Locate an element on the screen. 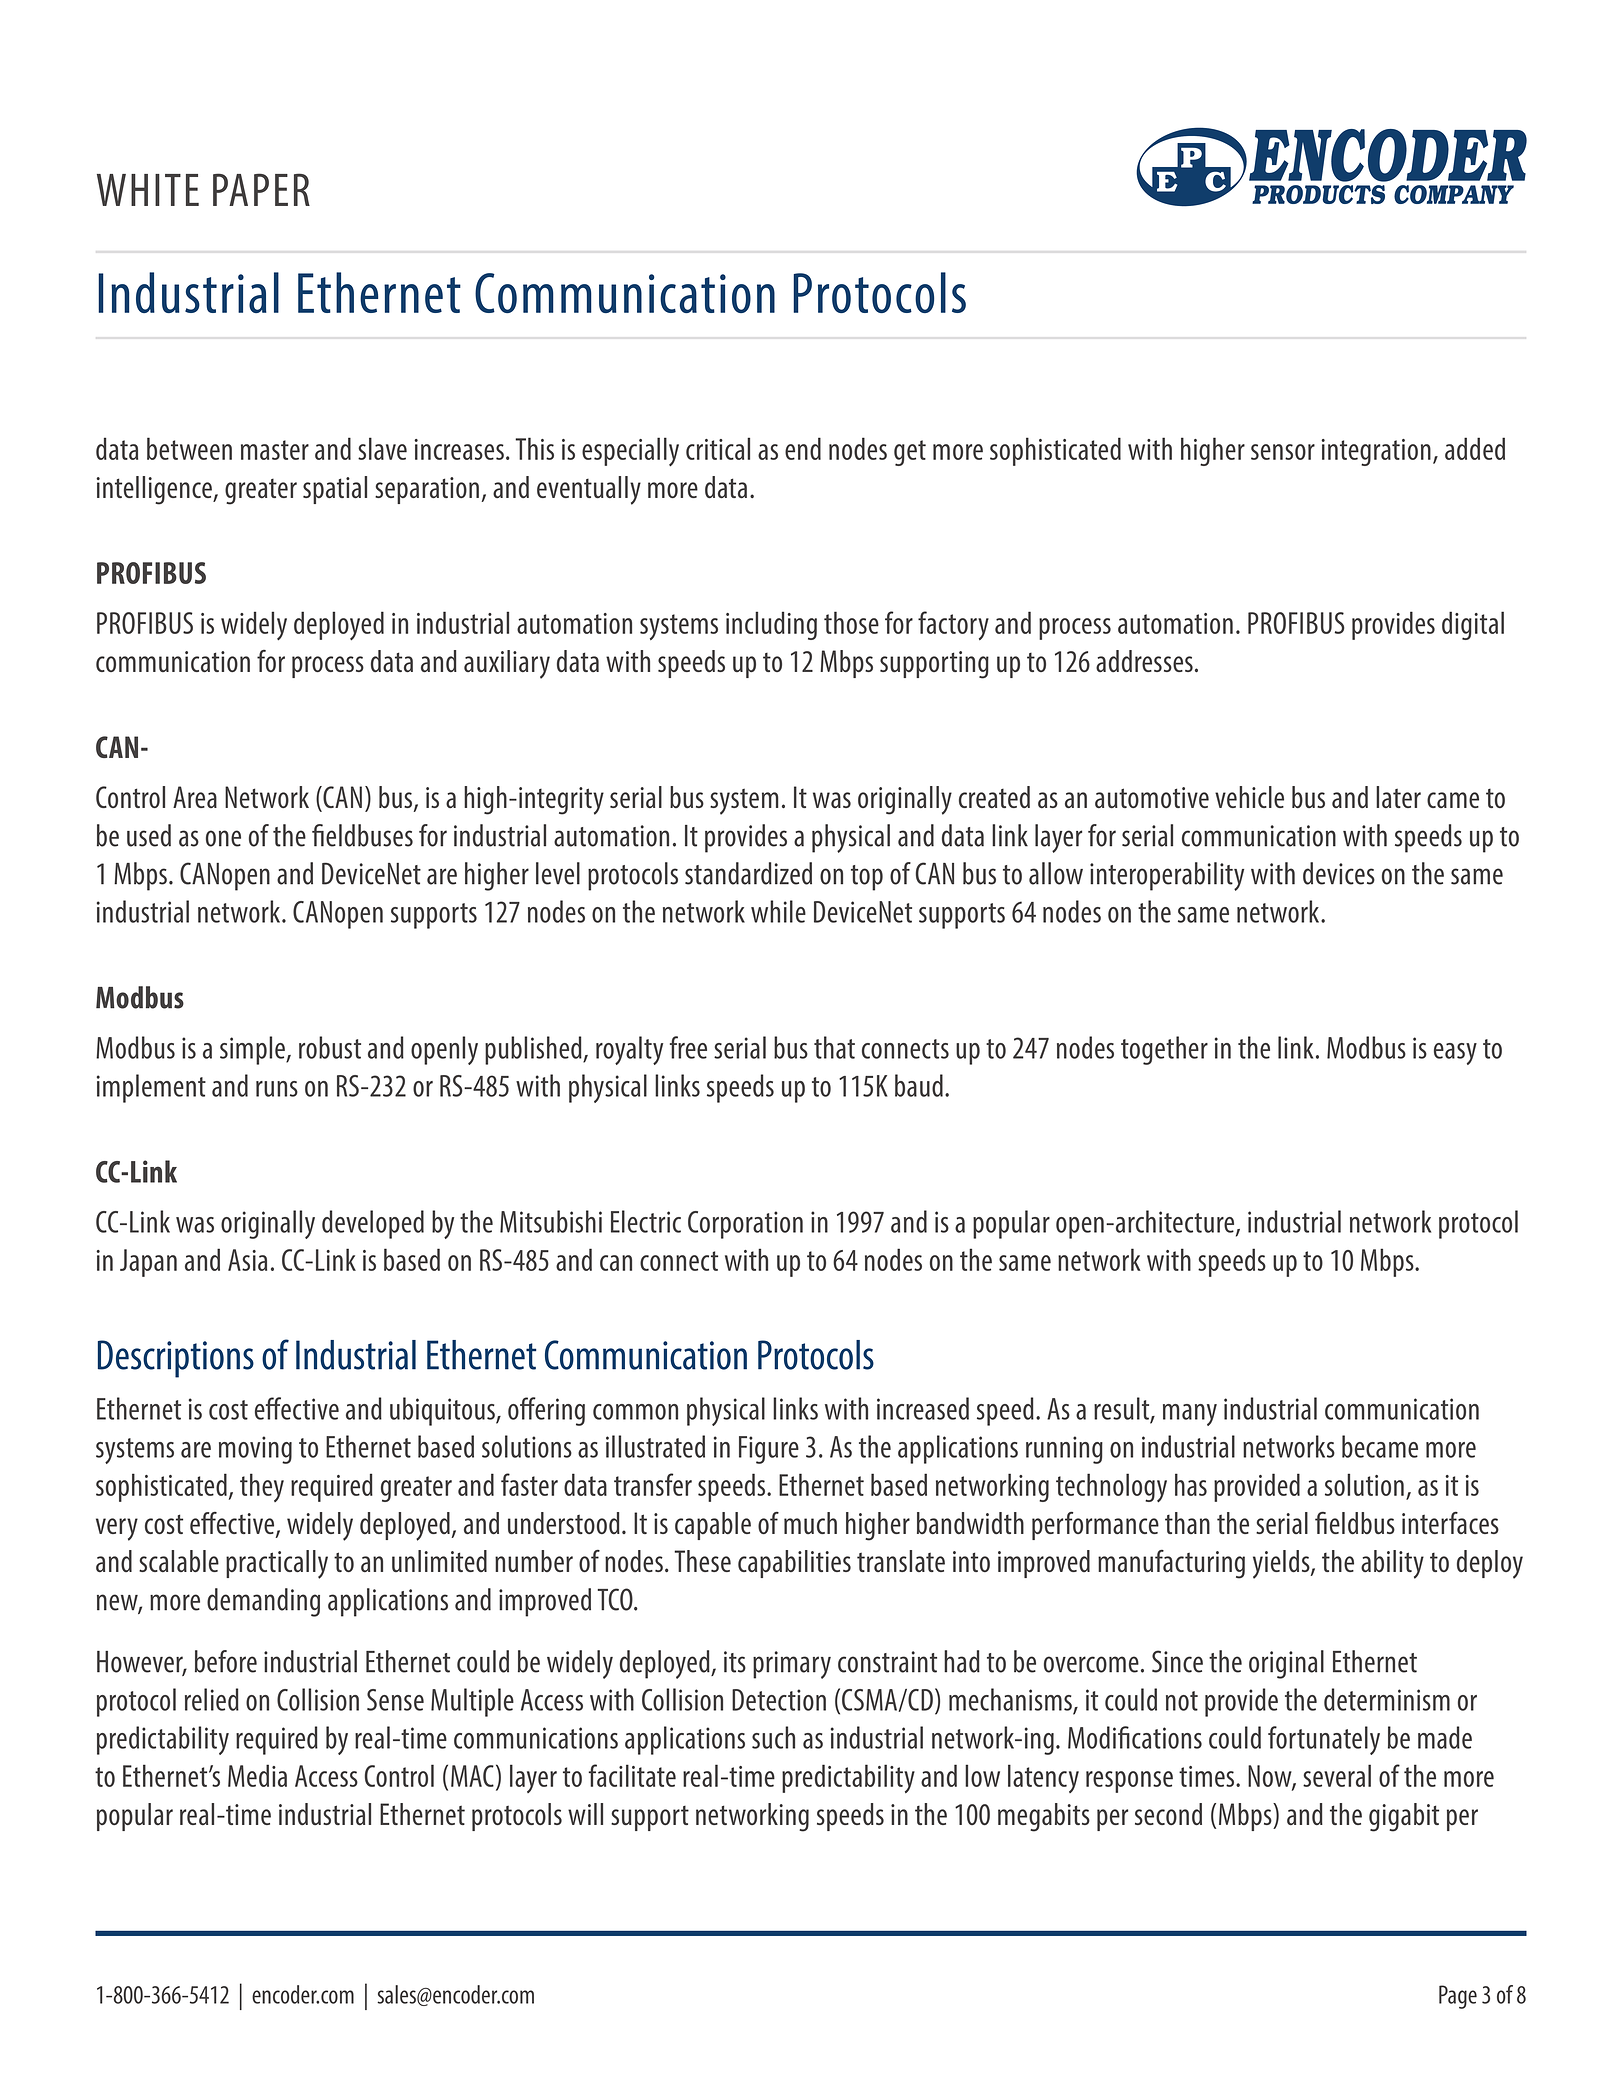 Image resolution: width=1622 pixels, height=2099 pixels. standardized is located at coordinates (748, 873).
